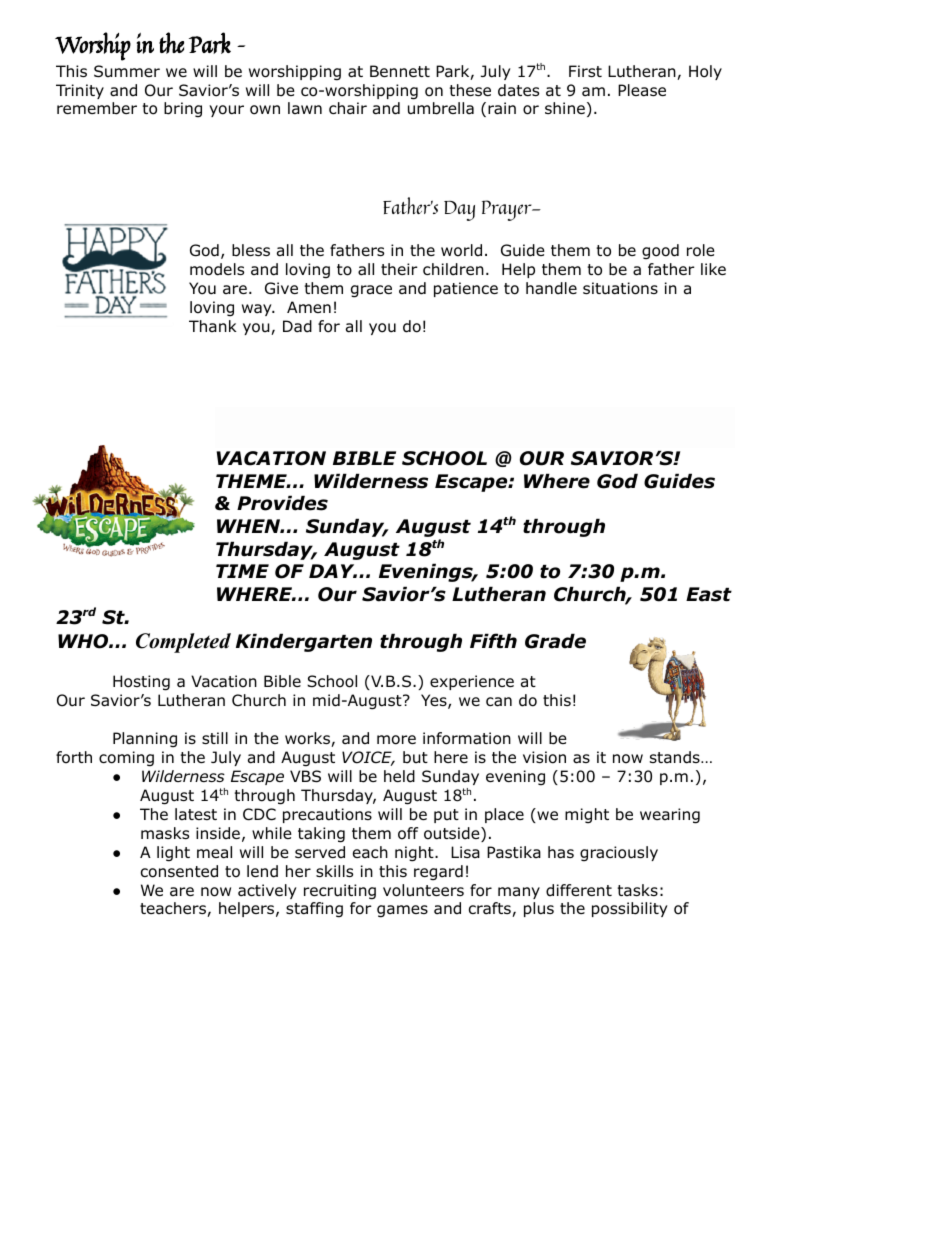  What do you see at coordinates (145, 739) in the screenshot?
I see `Planning` at bounding box center [145, 739].
